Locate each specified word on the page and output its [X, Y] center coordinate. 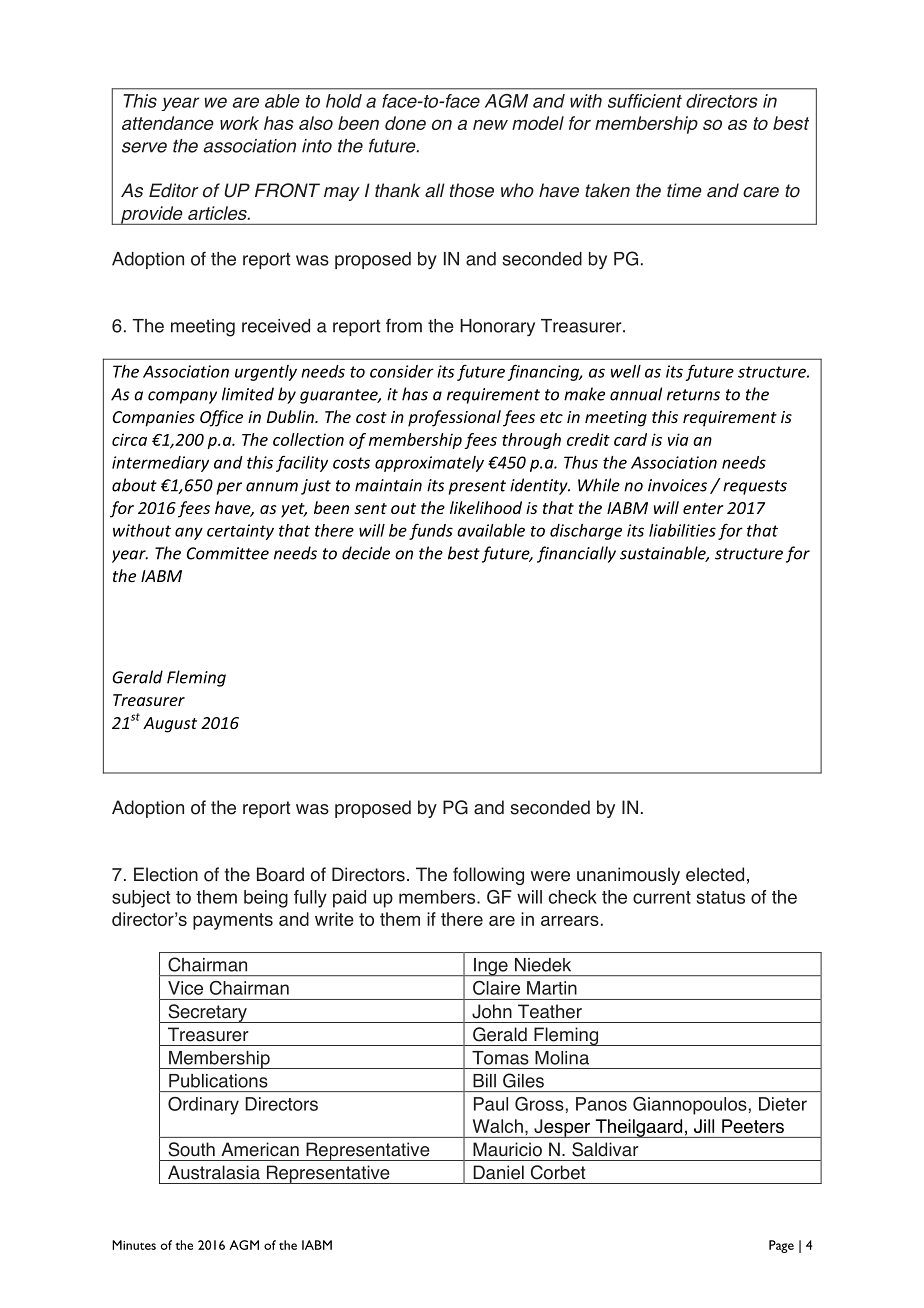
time [684, 190]
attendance [168, 123]
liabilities [682, 530]
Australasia [214, 1172]
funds [431, 531]
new [490, 125]
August [170, 725]
